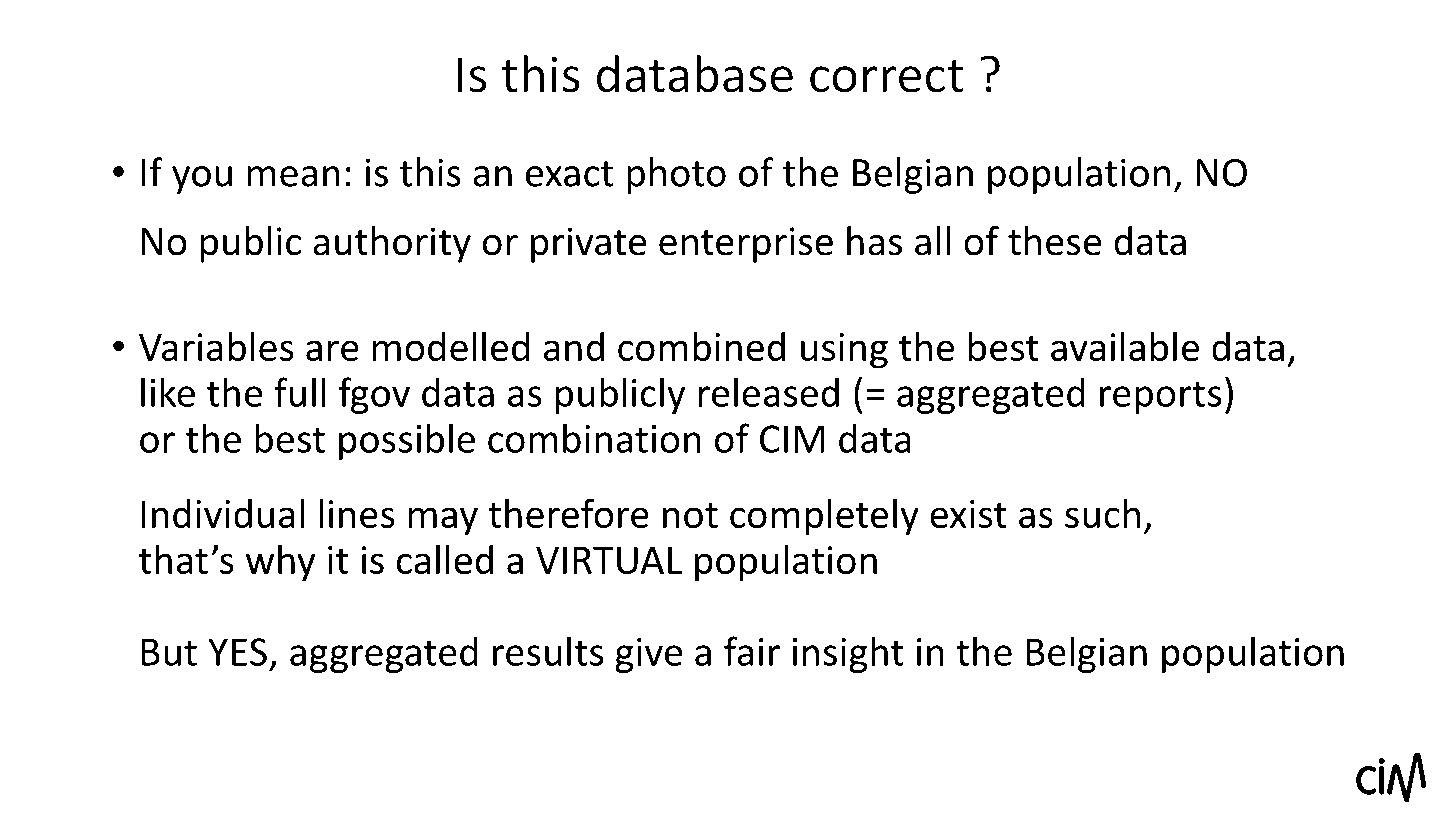  Describe the element at coordinates (293, 176) in the screenshot. I see `mean` at that location.
